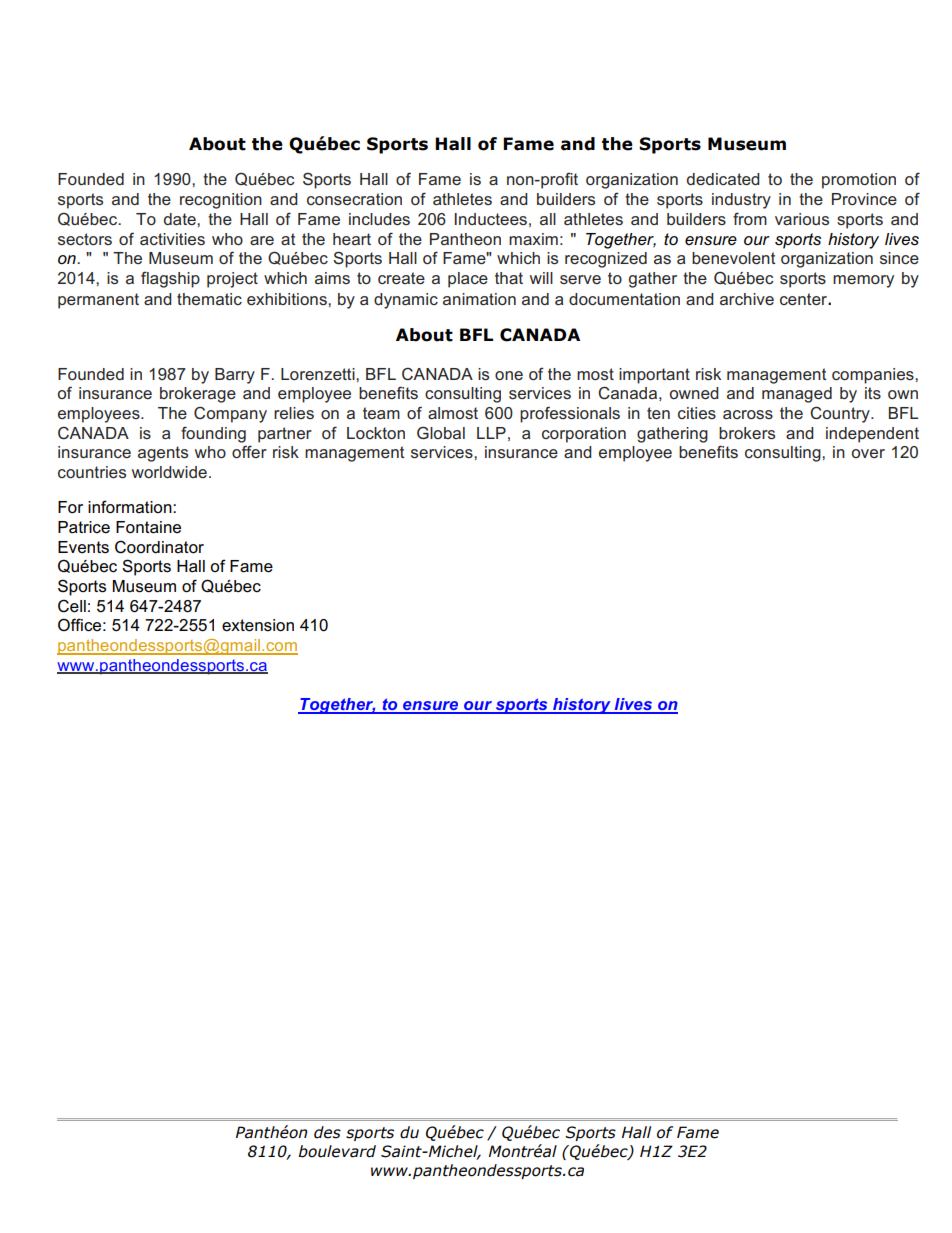  Describe the element at coordinates (802, 219) in the screenshot. I see `various` at that location.
